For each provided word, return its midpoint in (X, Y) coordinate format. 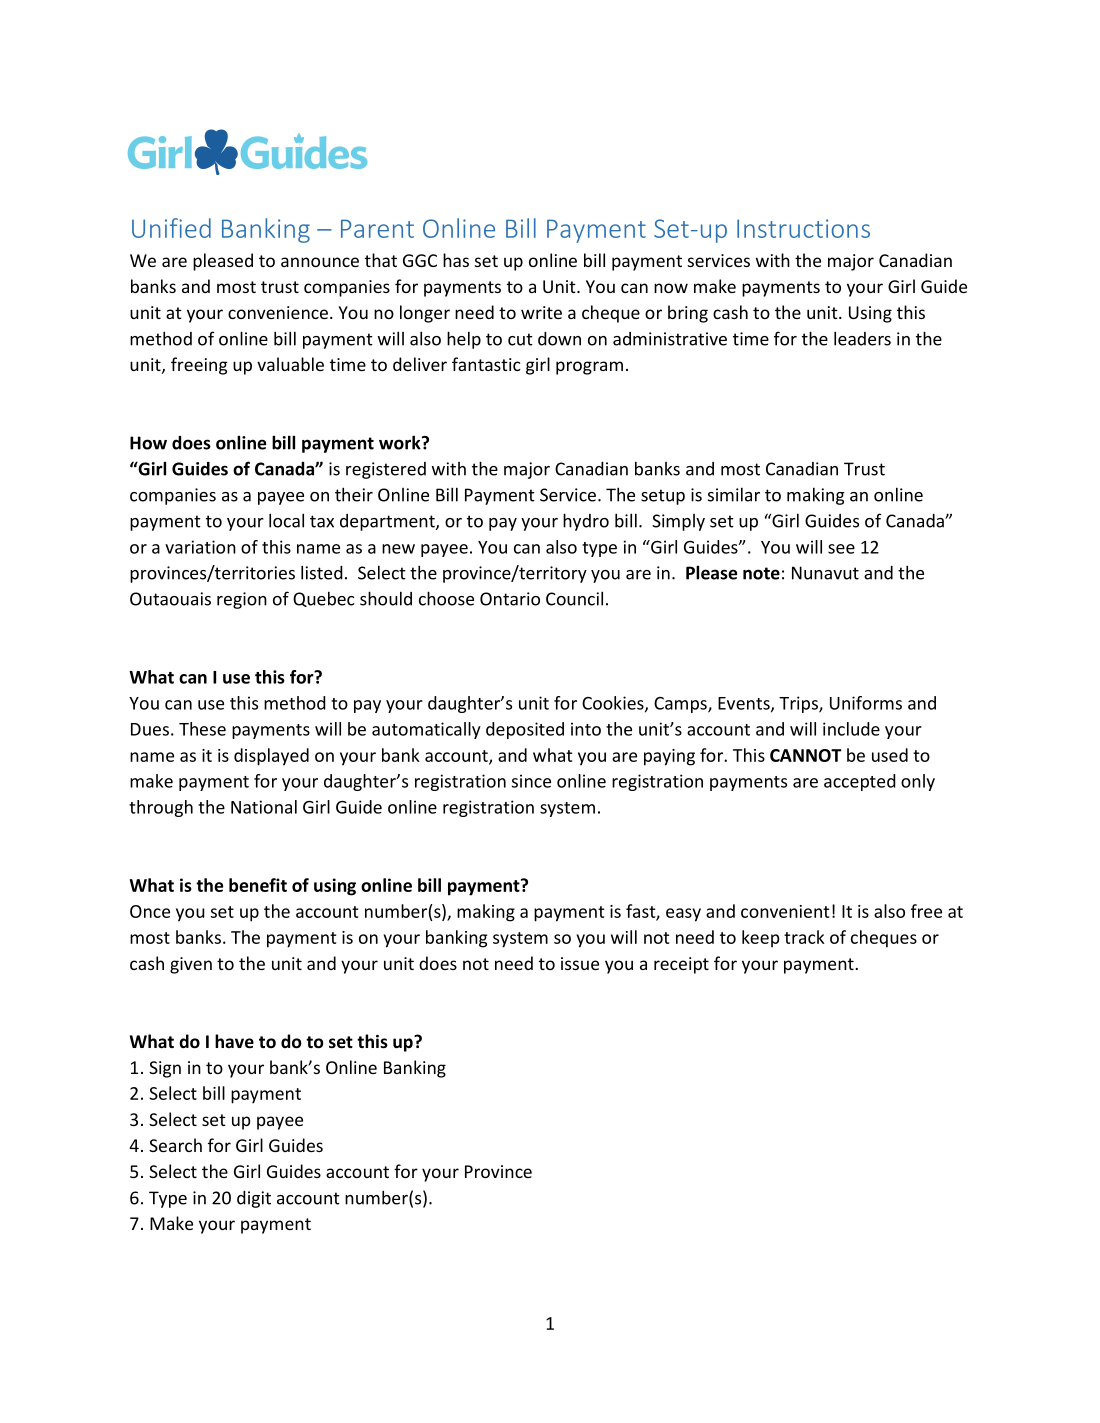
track (804, 937)
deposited (525, 730)
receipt (681, 965)
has (456, 260)
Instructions (803, 228)
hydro (586, 522)
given (191, 965)
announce (320, 262)
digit (254, 1199)
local (286, 520)
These (202, 729)
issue (580, 963)
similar (734, 494)
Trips (799, 704)
